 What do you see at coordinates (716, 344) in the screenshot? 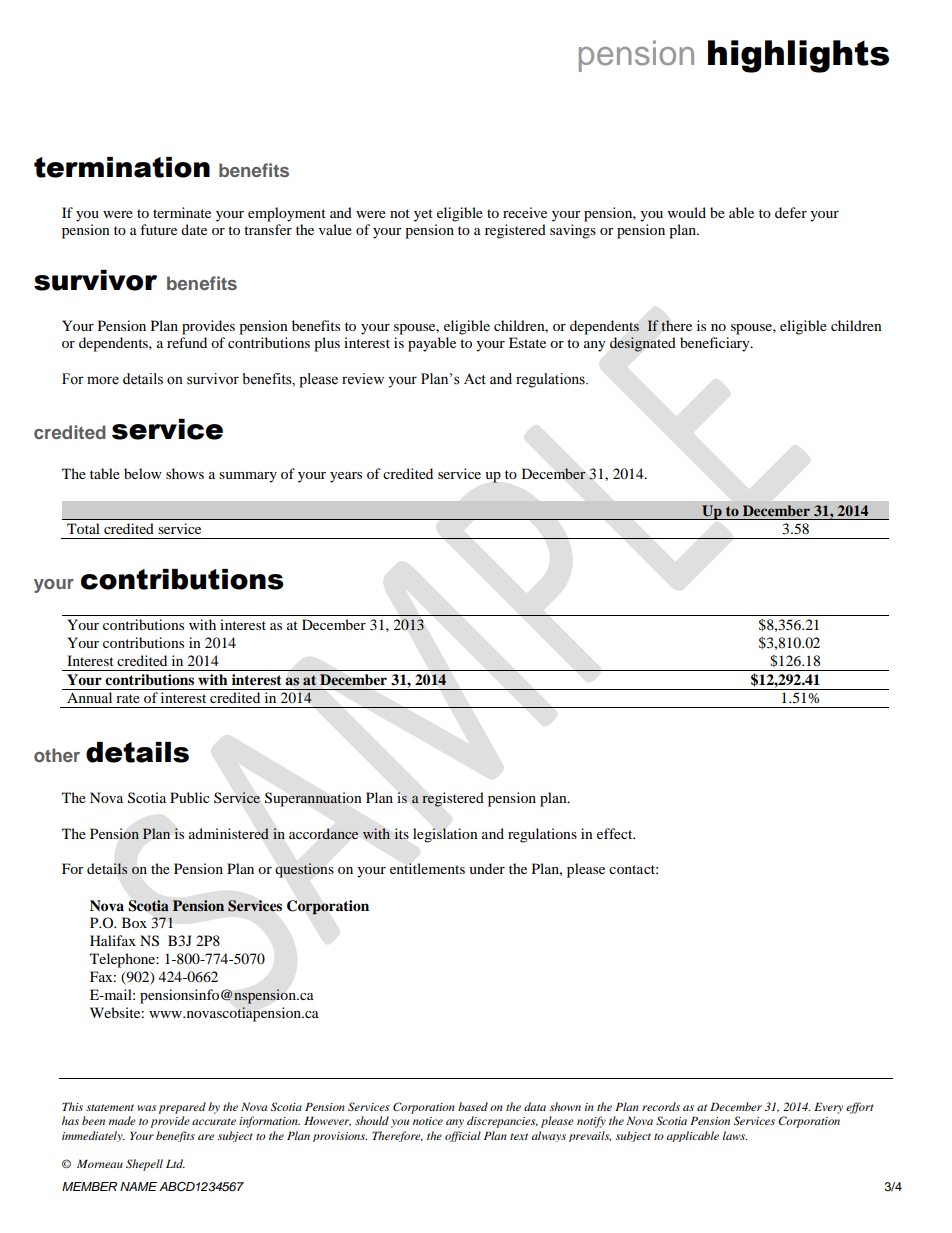
I see `beneficiary` at bounding box center [716, 344].
